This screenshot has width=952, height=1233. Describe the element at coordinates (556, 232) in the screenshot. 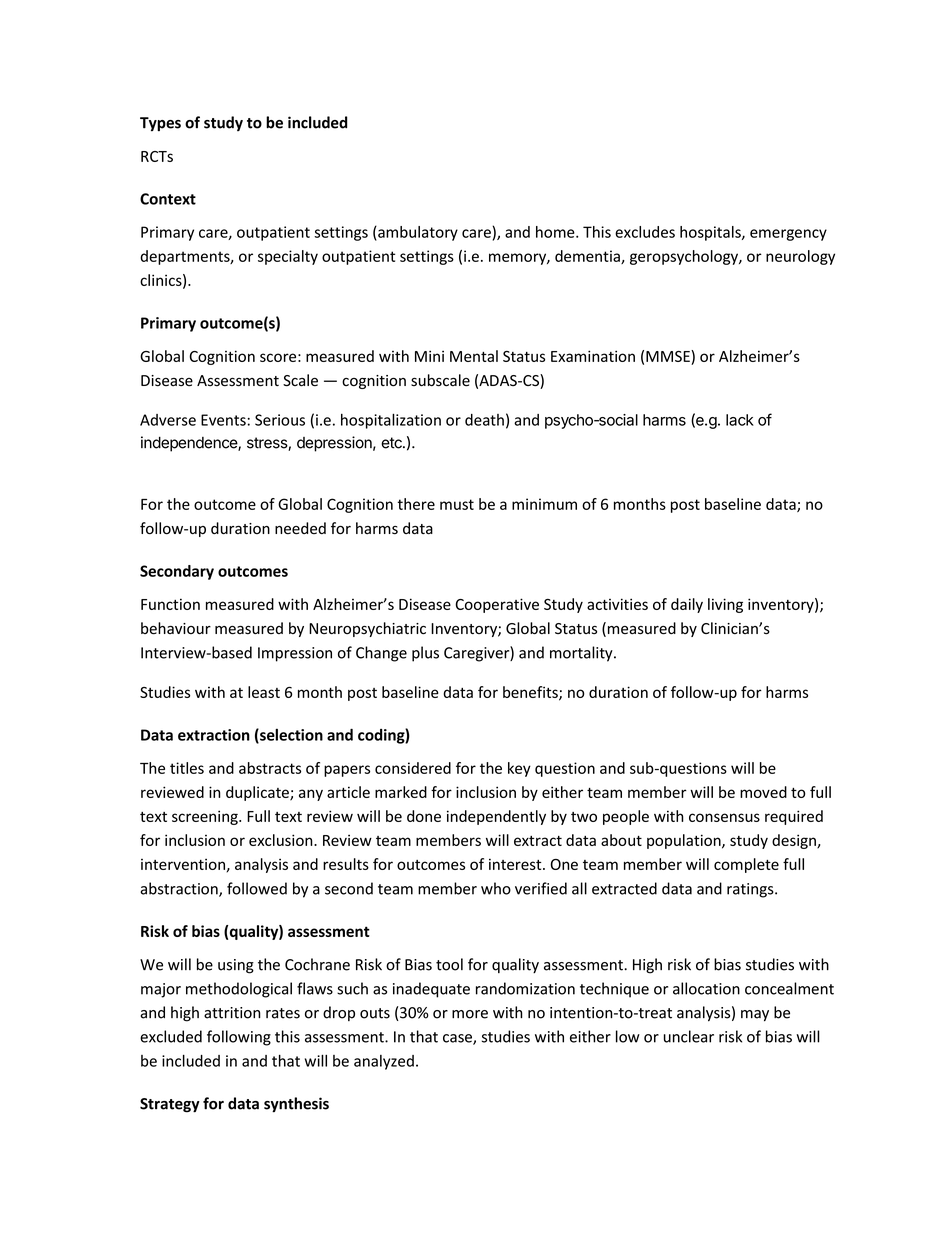

I see `home` at that location.
